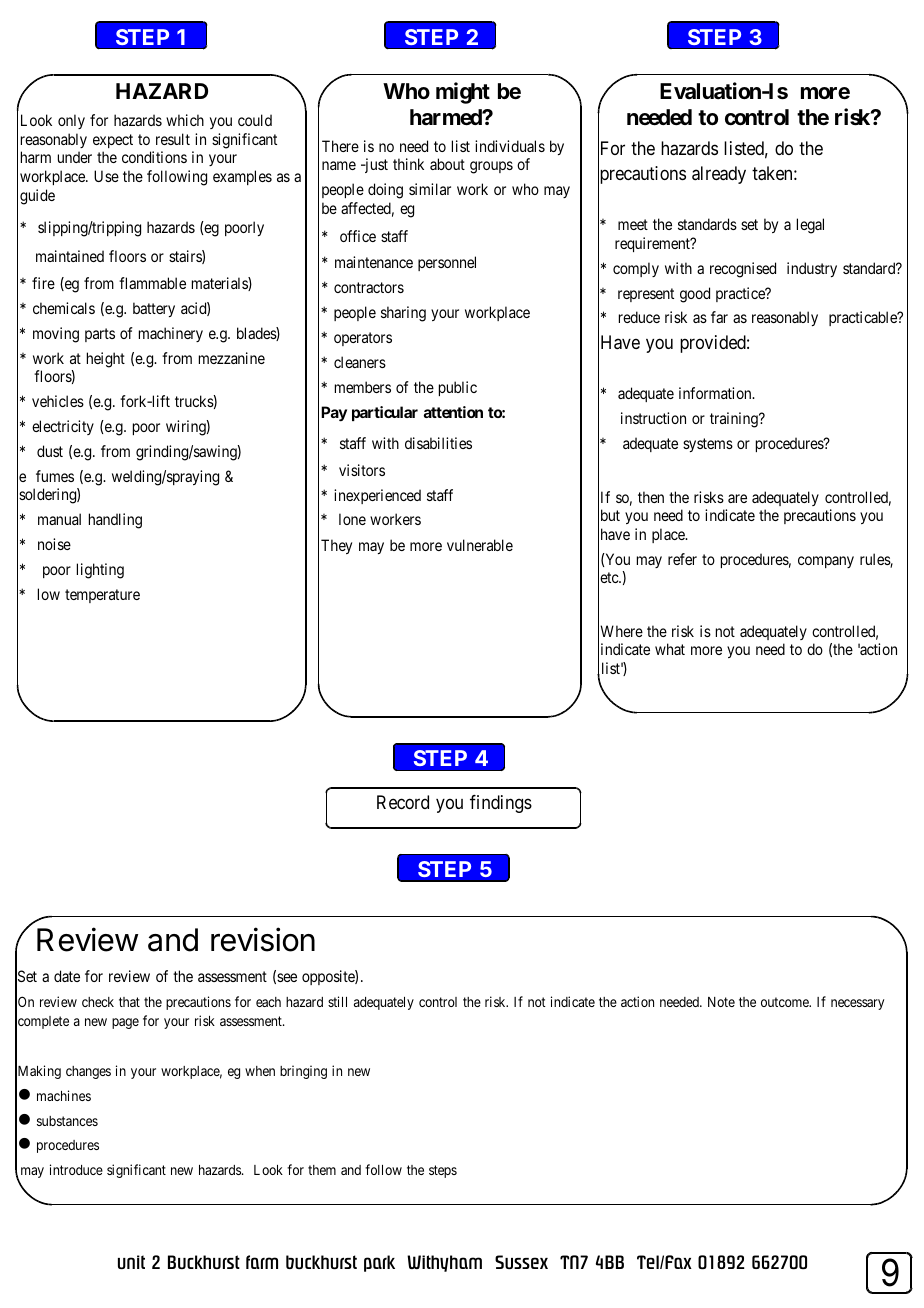 Image resolution: width=924 pixels, height=1308 pixels. I want to click on Record, so click(403, 802).
